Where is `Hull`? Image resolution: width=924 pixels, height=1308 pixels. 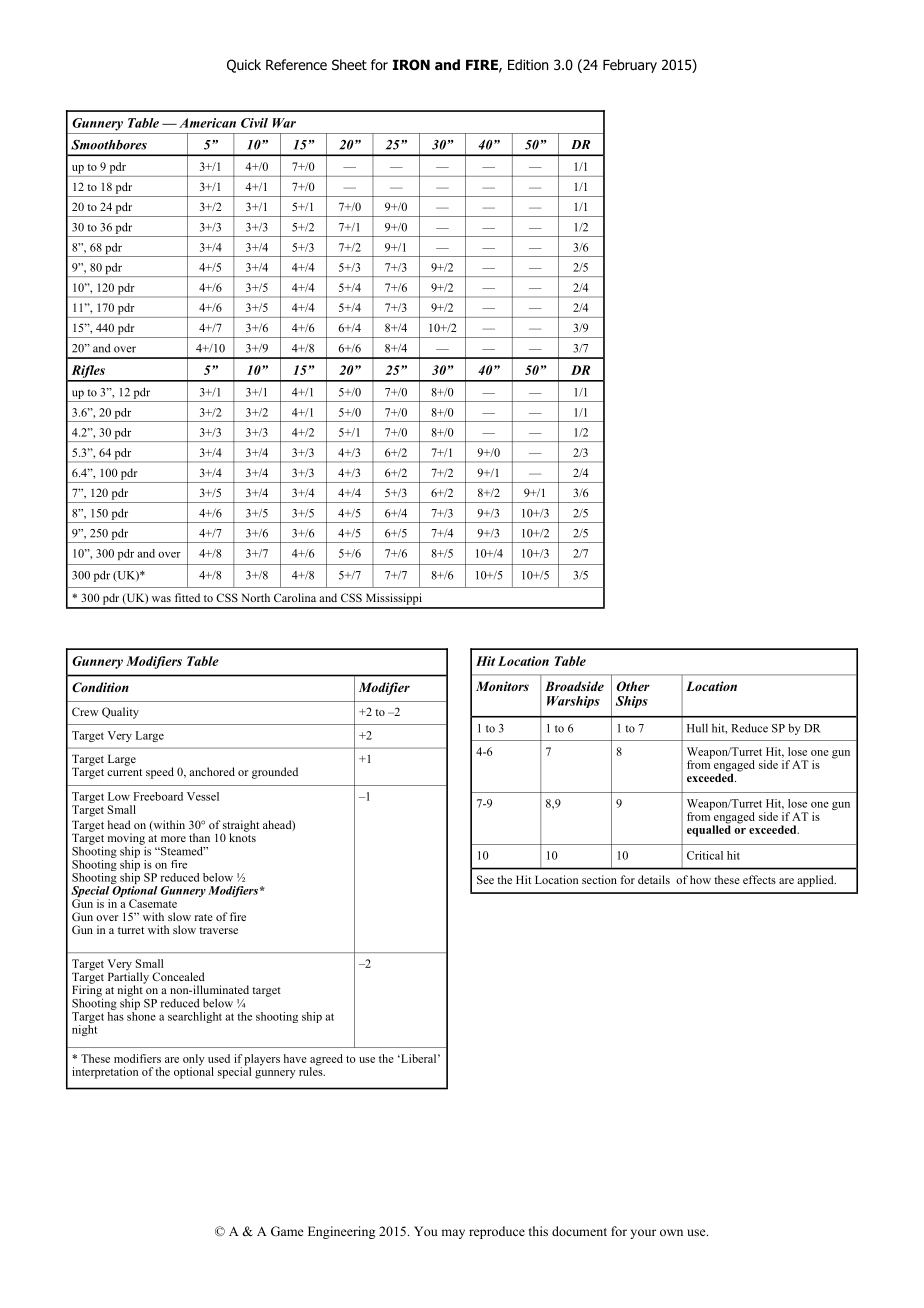 Hull is located at coordinates (697, 728).
